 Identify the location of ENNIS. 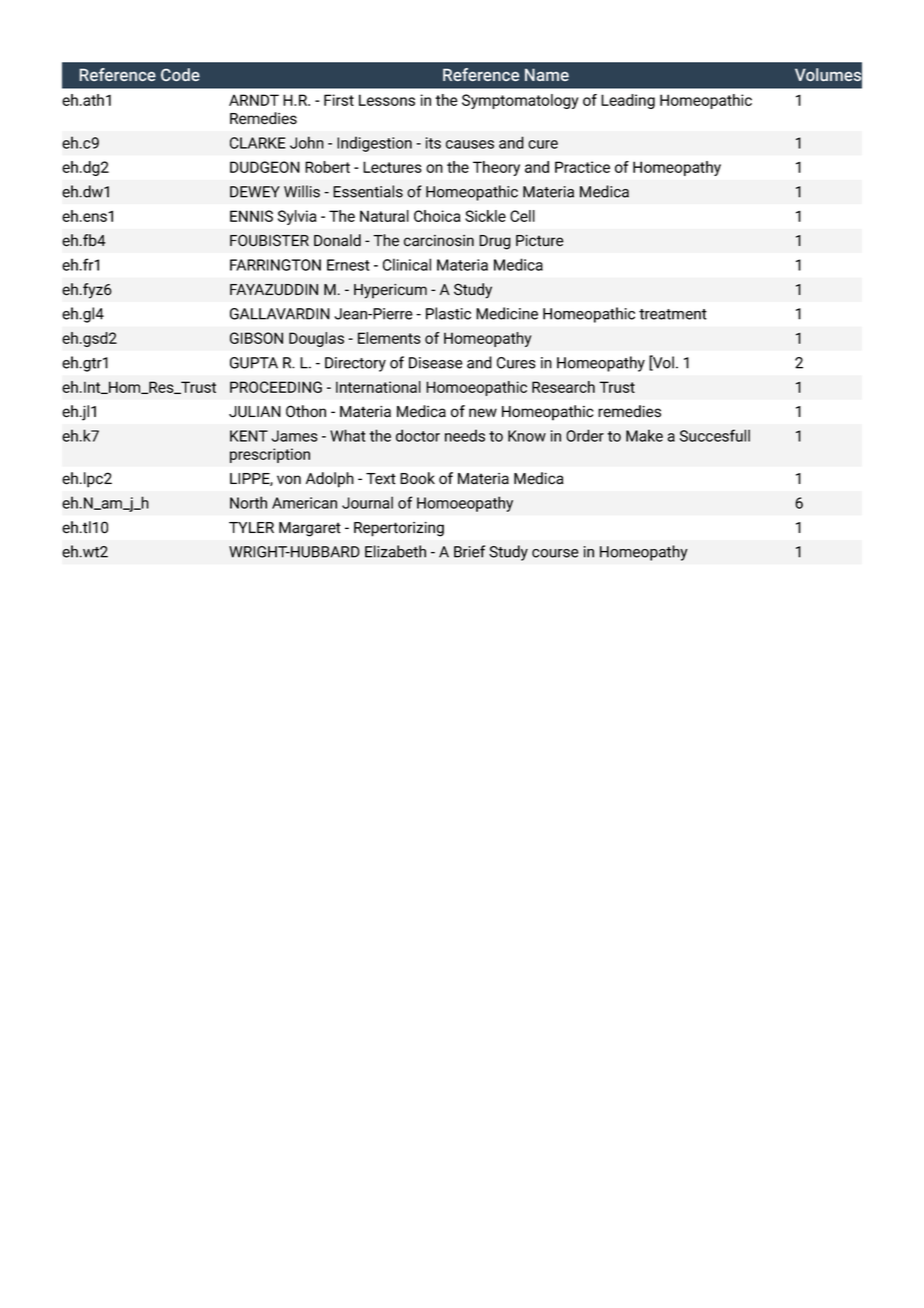
(251, 216).
